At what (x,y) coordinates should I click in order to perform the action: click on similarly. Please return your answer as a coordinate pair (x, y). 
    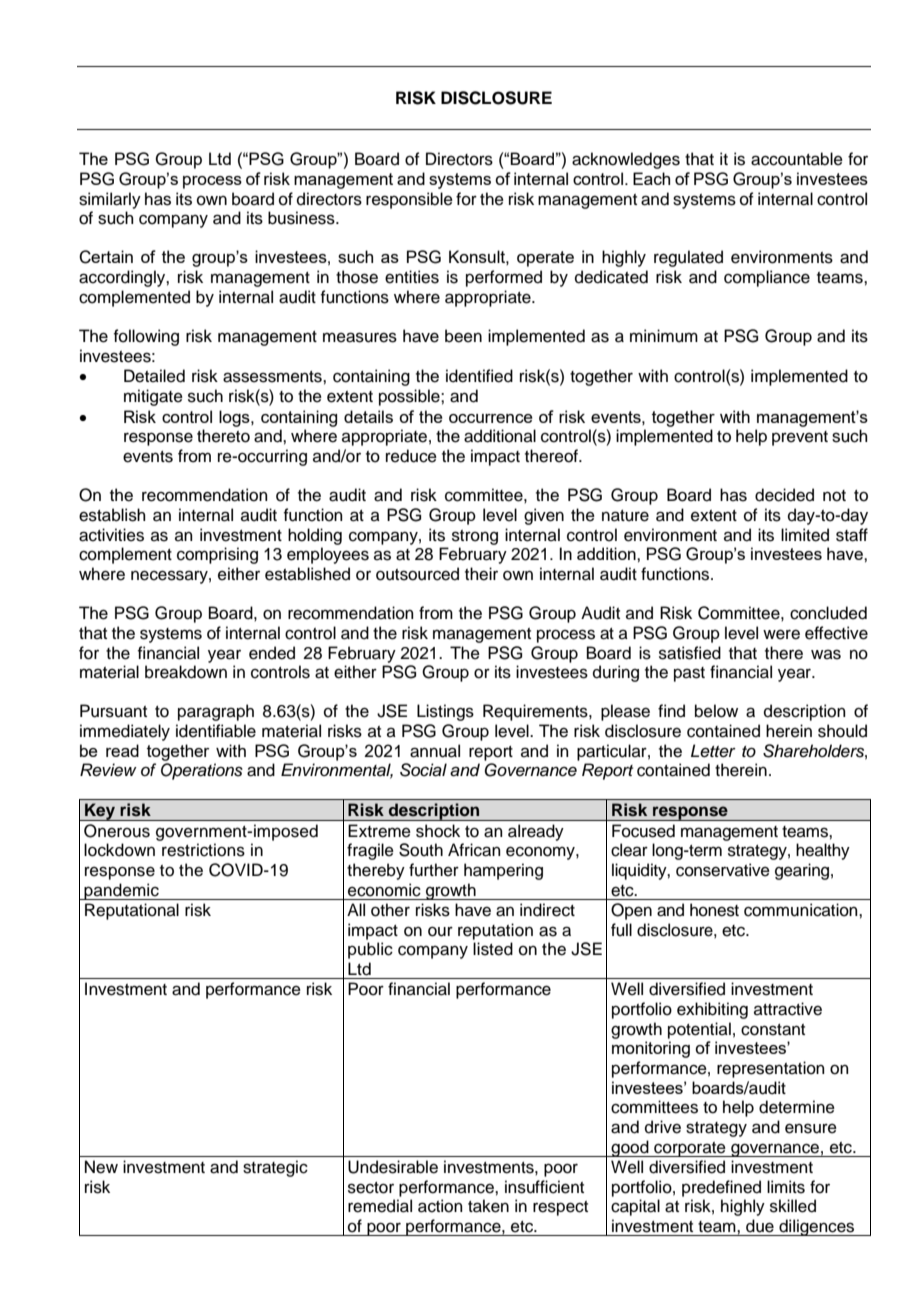
    Looking at the image, I should click on (110, 200).
